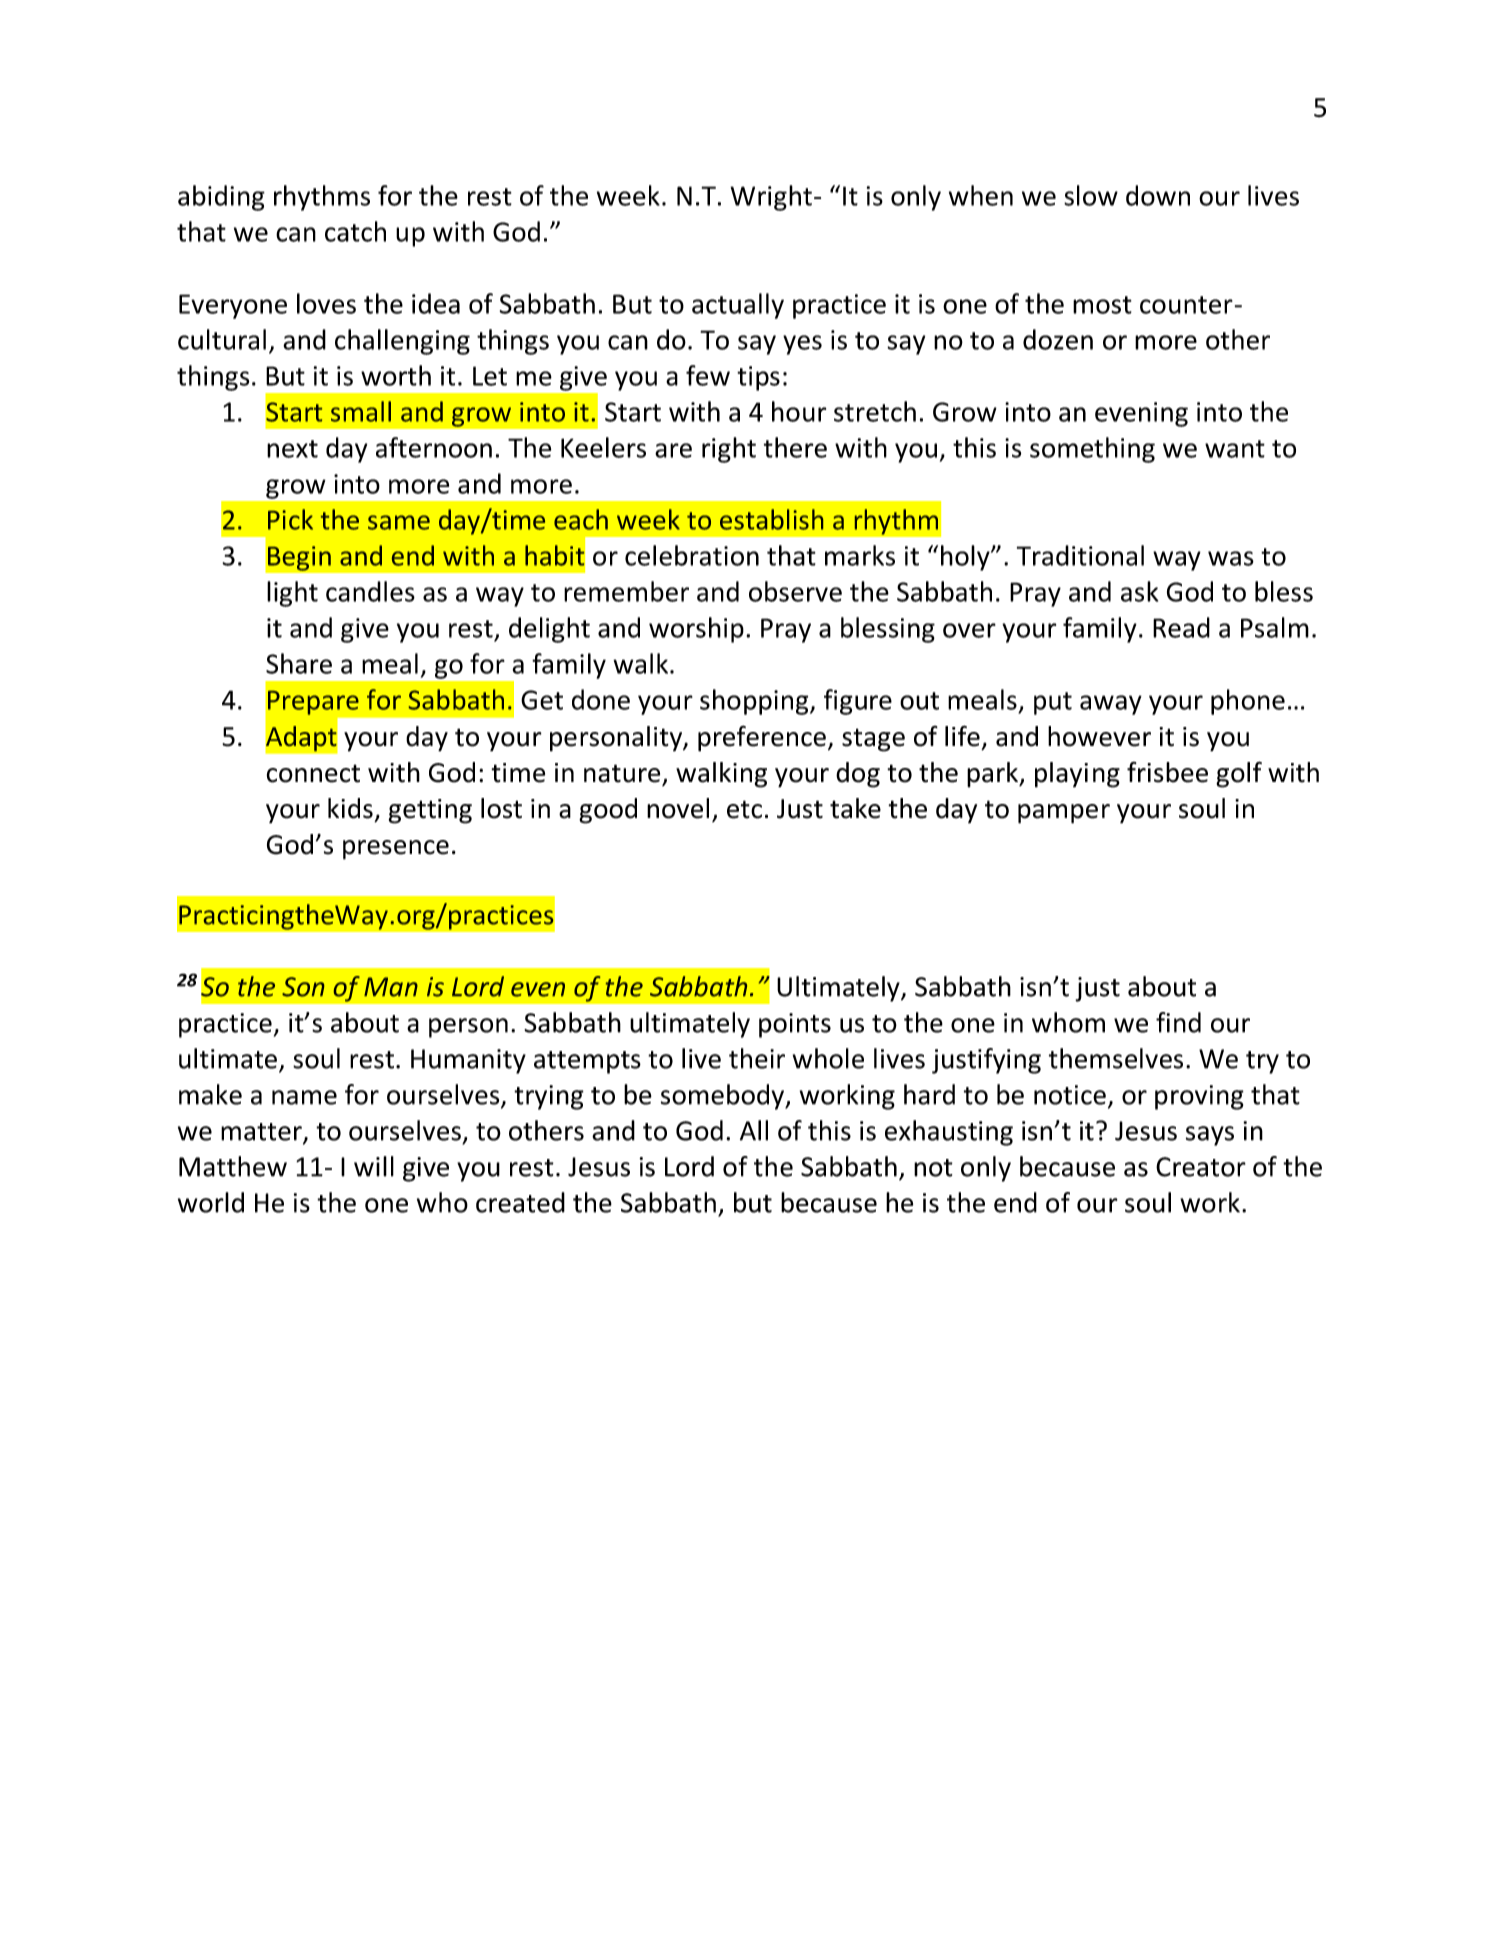 This image has height=1947, width=1504. I want to click on actually, so click(738, 306).
